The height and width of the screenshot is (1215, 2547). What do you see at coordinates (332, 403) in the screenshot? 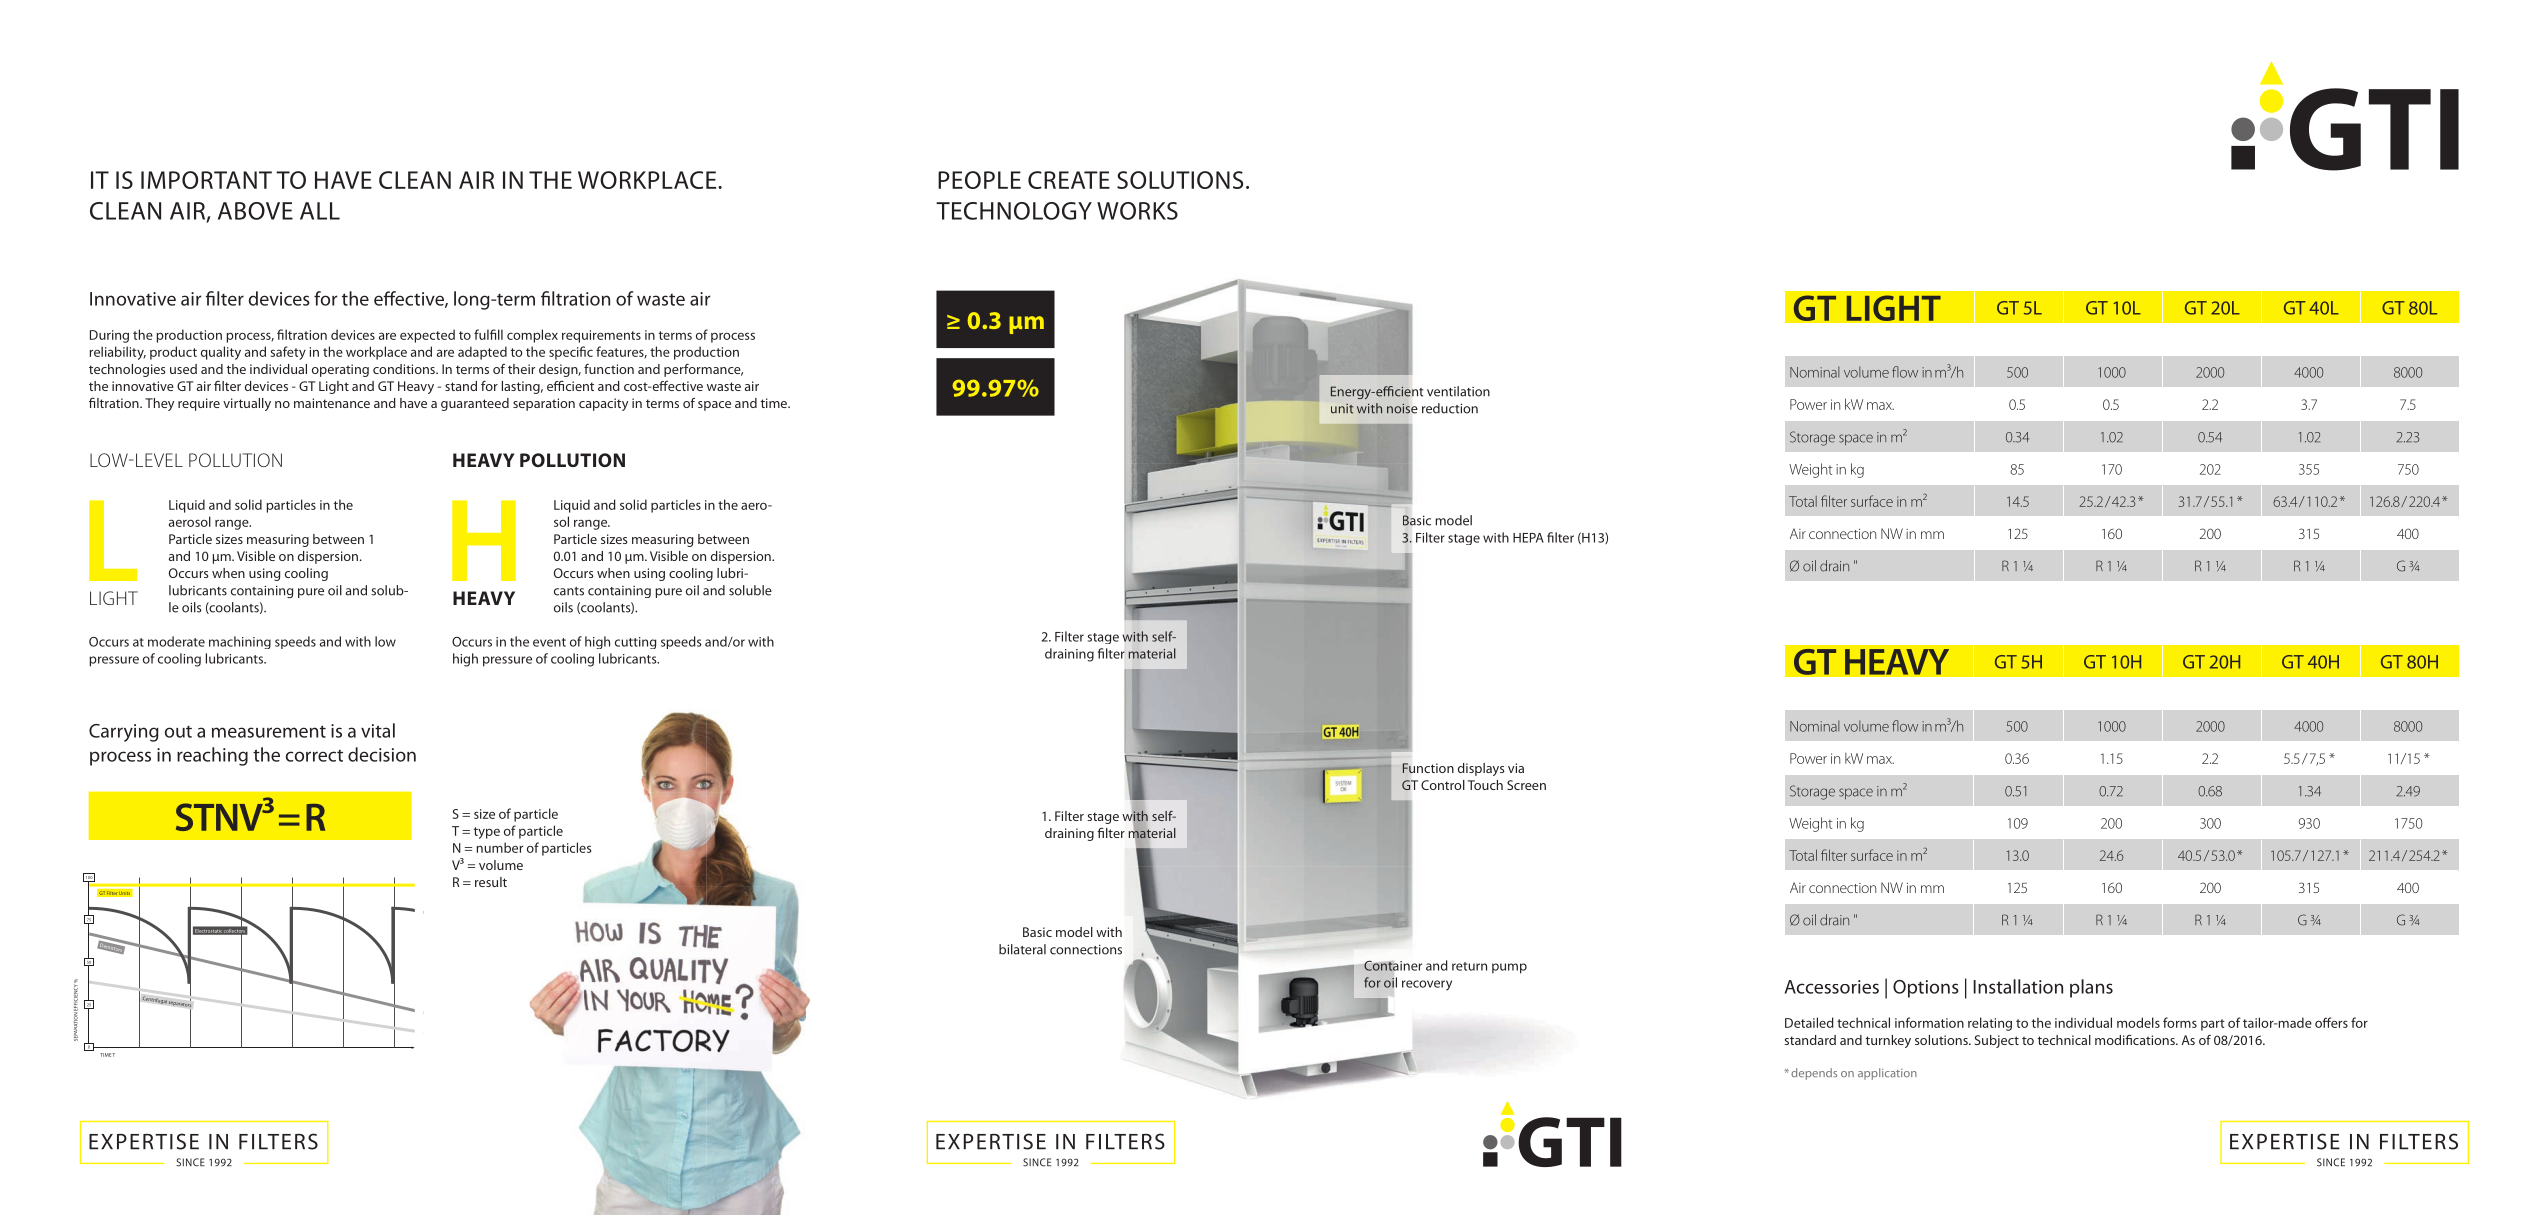
I see `maintenance` at bounding box center [332, 403].
